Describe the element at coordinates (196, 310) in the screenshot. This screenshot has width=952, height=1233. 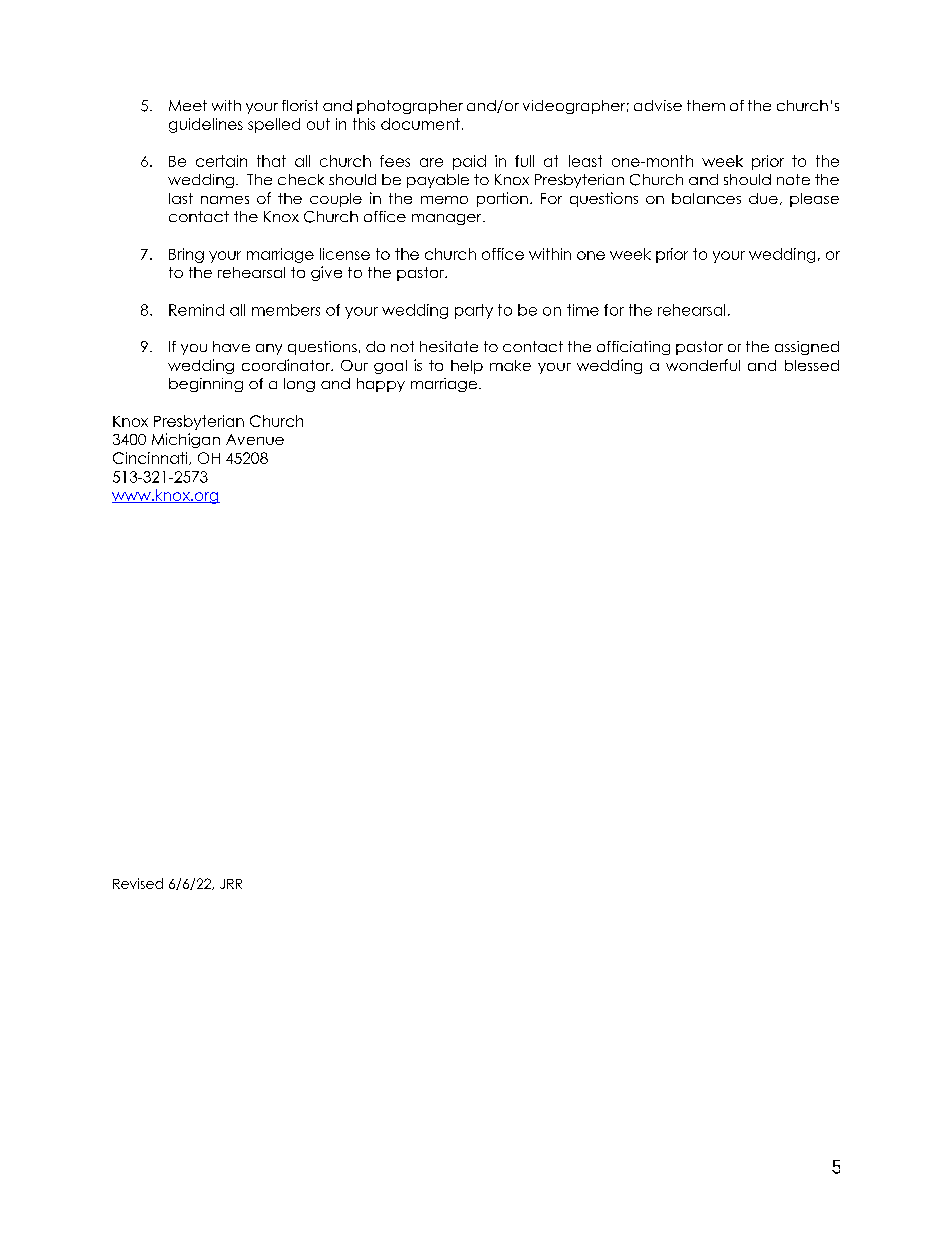
I see `Remind` at that location.
